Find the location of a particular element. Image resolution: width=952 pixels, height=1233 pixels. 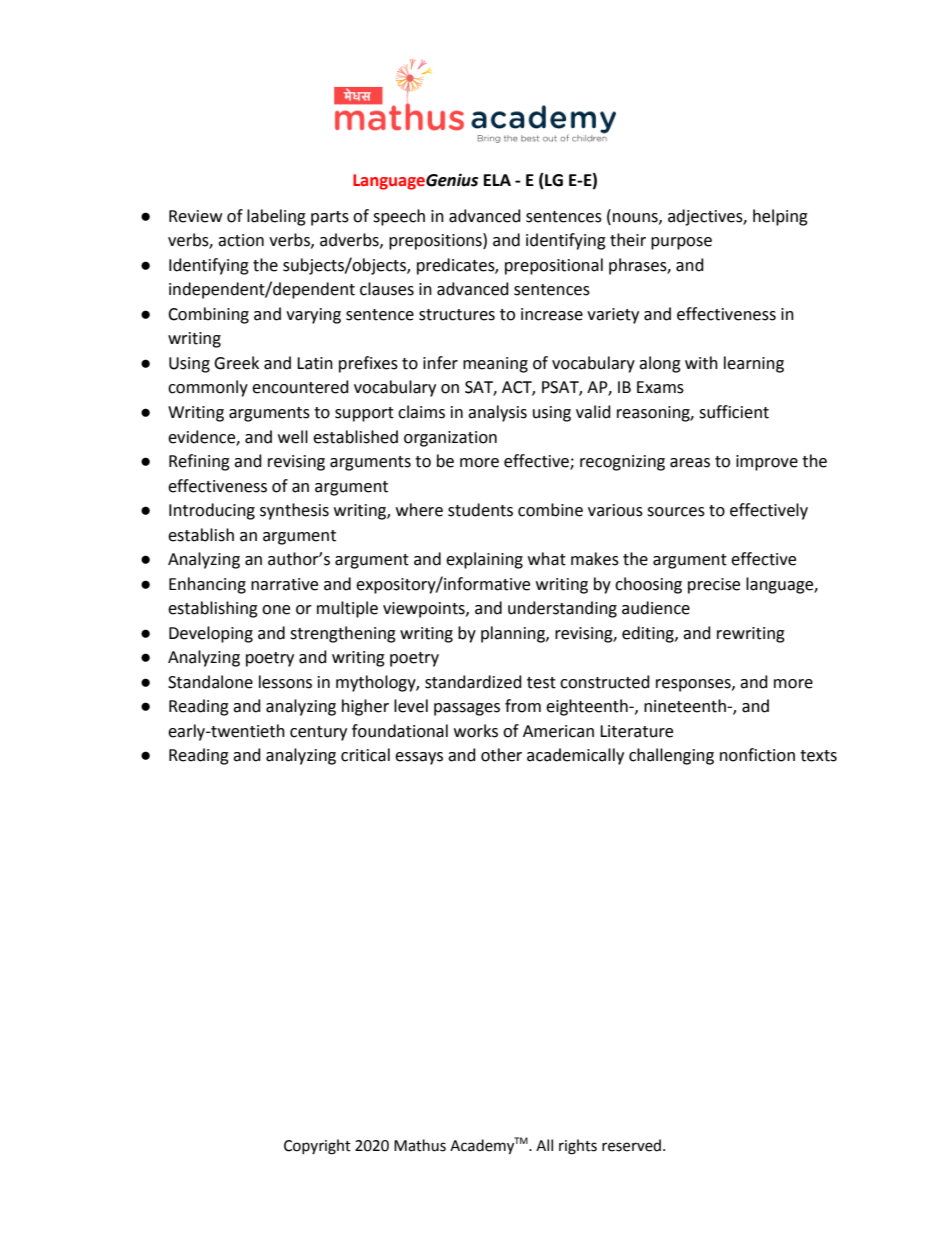

Academy is located at coordinates (482, 1145).
